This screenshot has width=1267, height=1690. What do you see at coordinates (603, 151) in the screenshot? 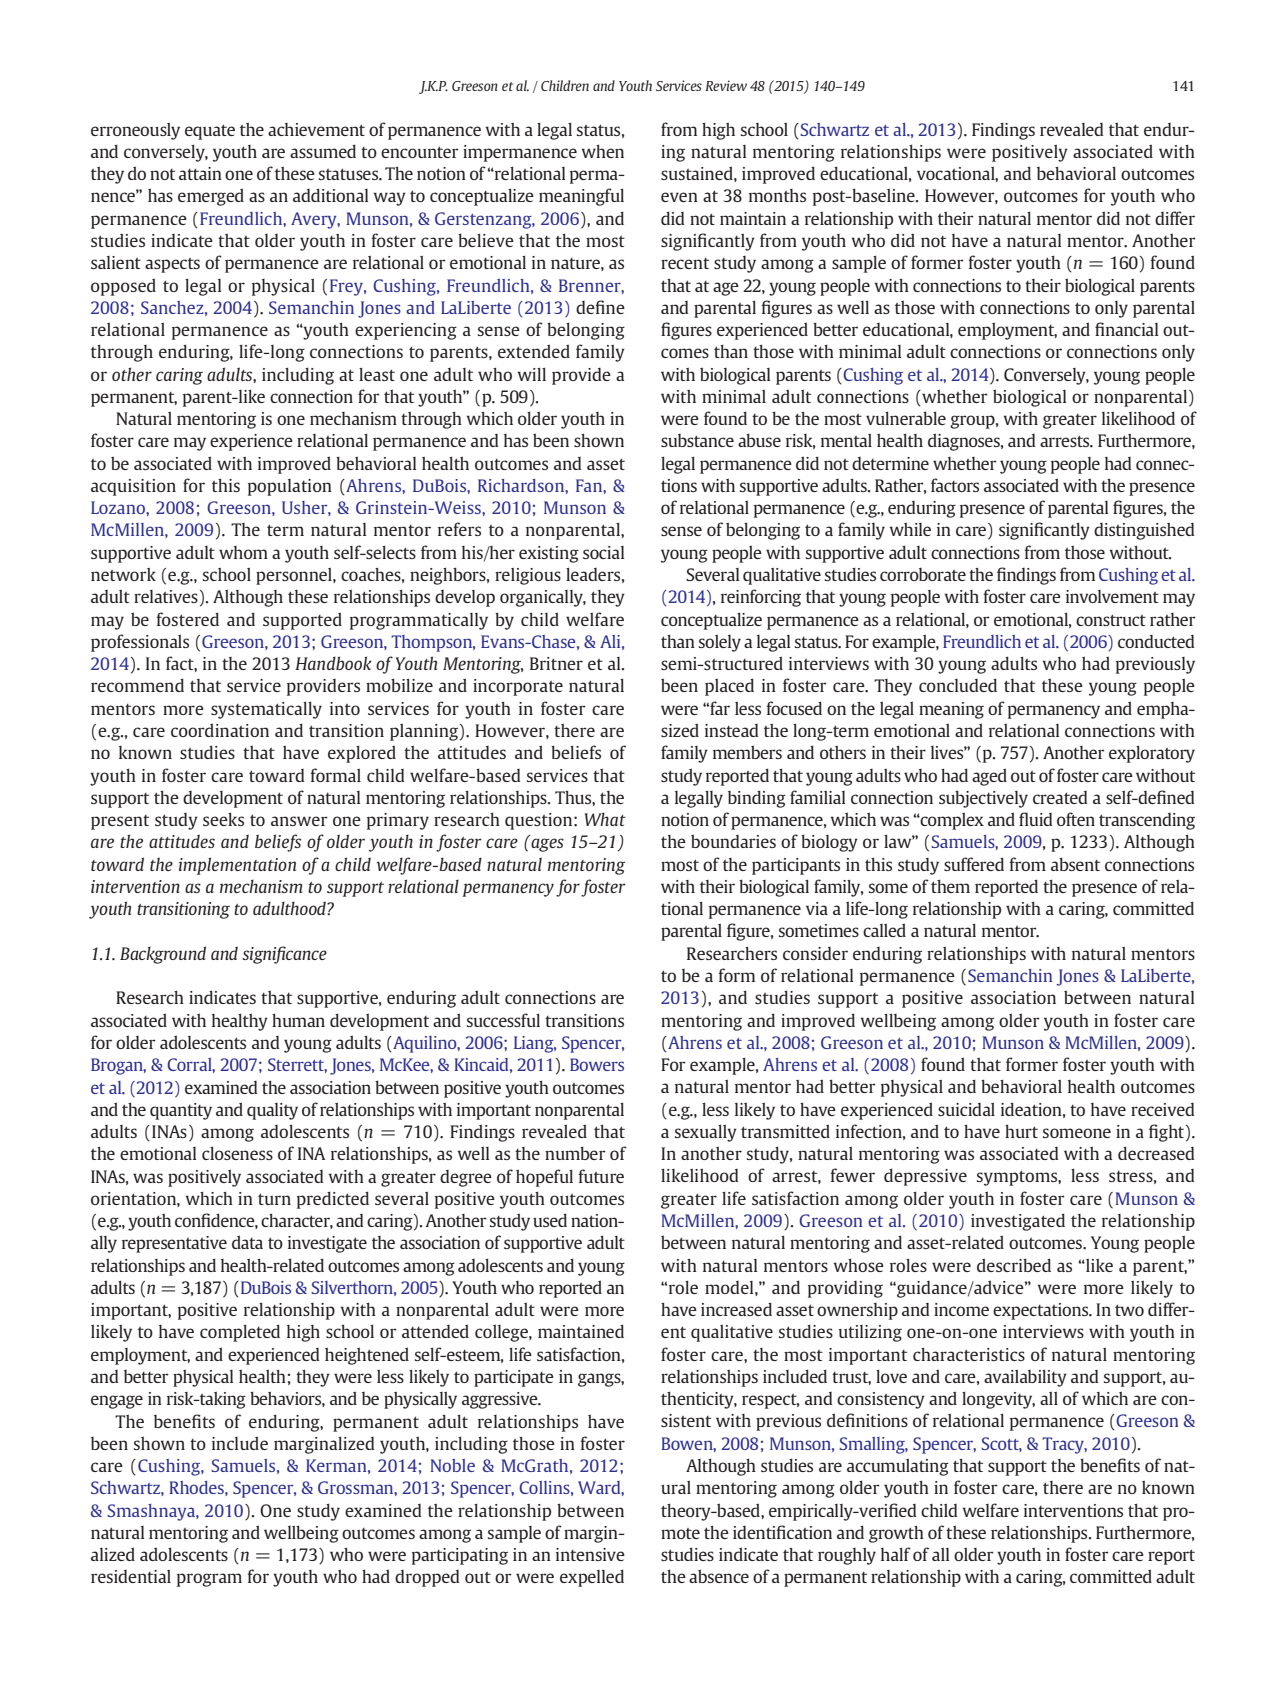
I see `when` at bounding box center [603, 151].
